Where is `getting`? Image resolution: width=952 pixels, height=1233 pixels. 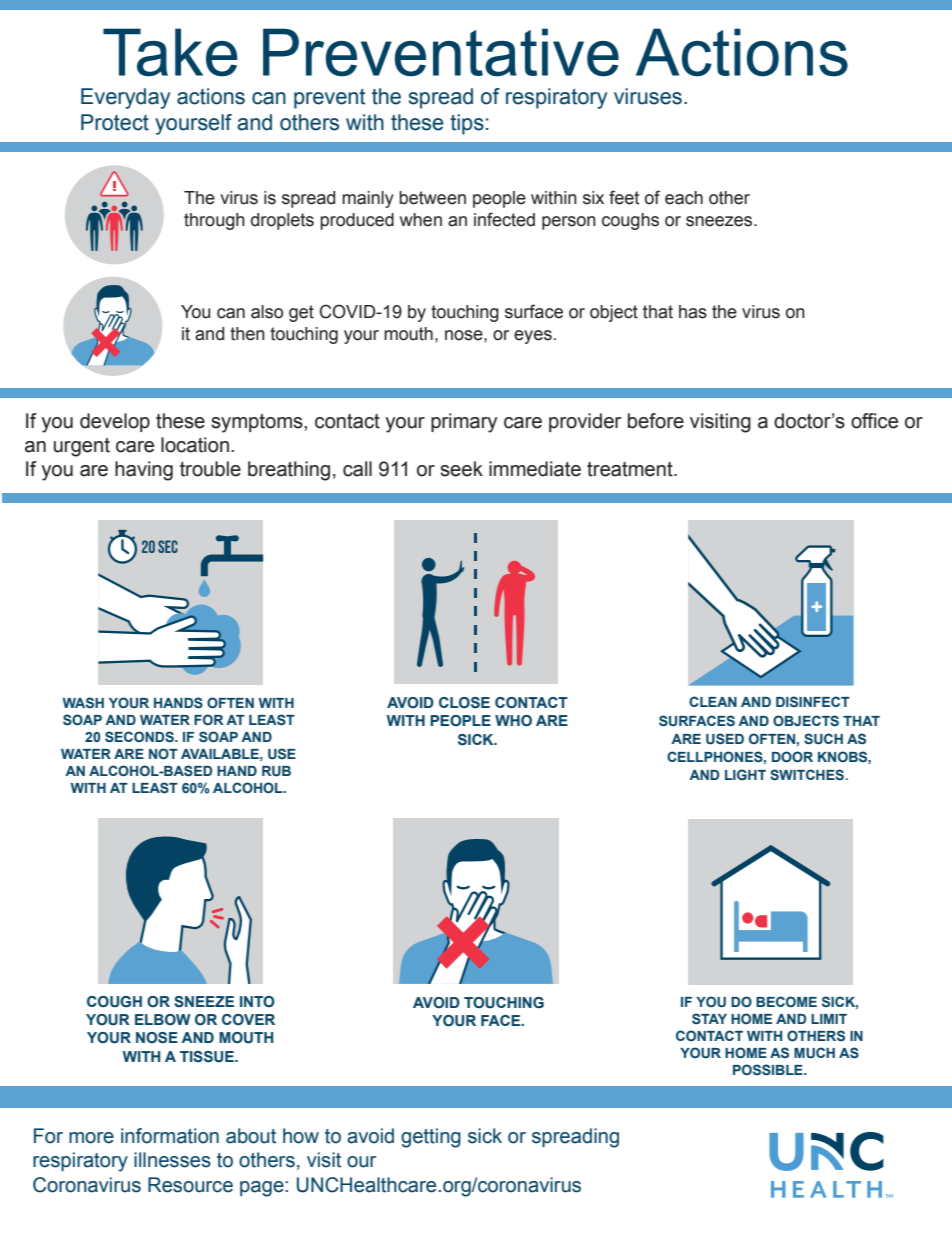 getting is located at coordinates (431, 1138).
